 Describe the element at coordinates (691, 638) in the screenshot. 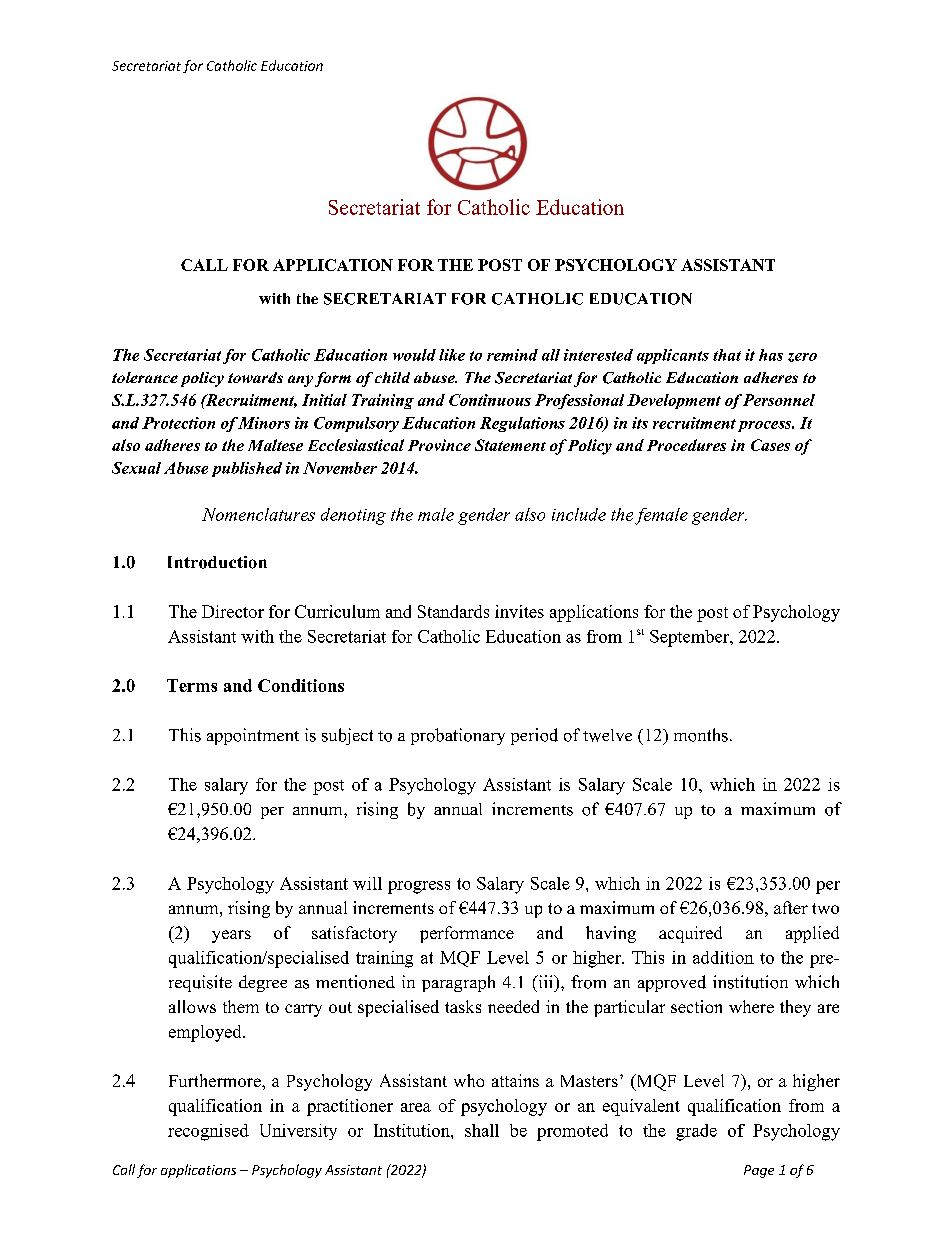

I see `September` at that location.
